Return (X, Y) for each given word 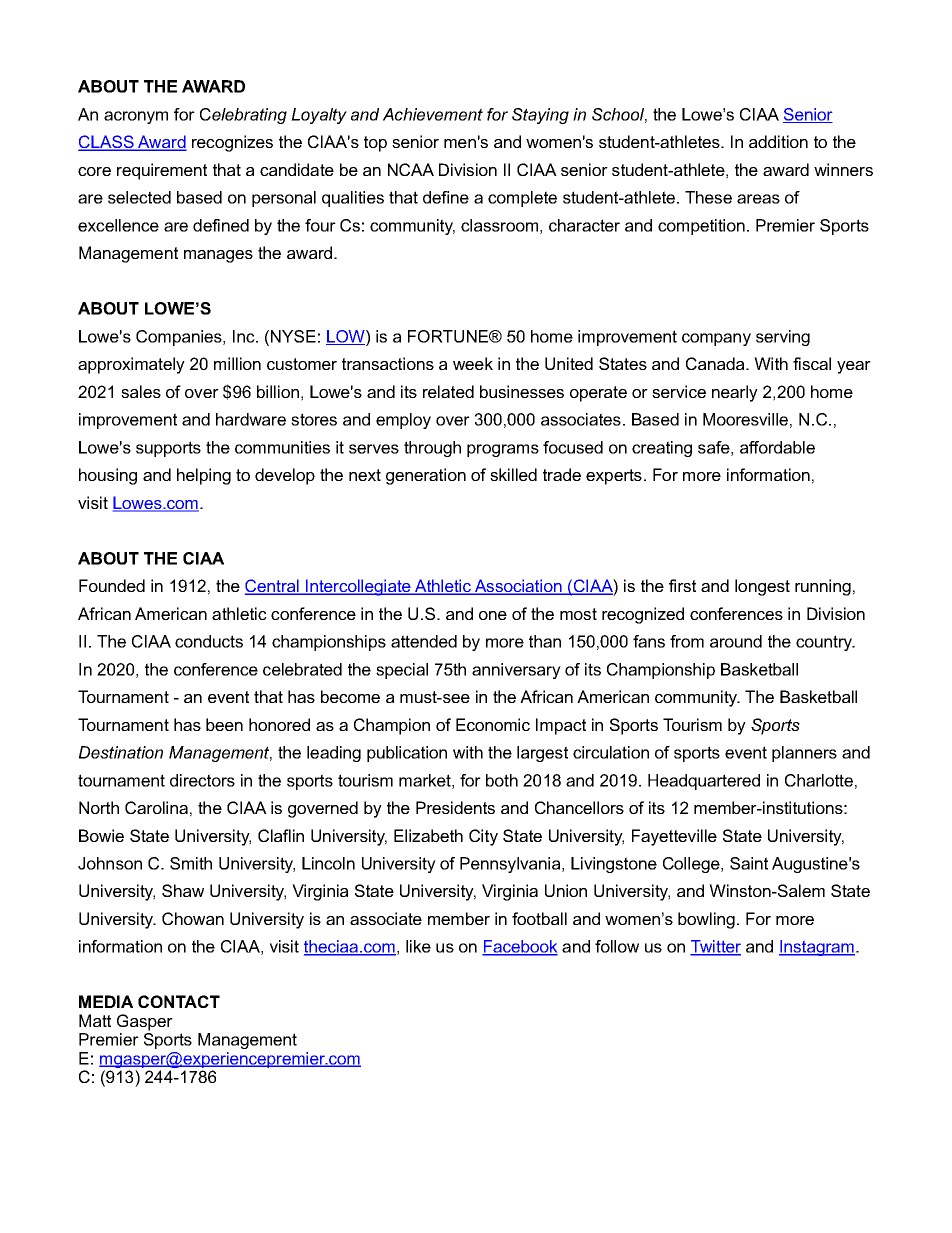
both (502, 780)
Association (518, 587)
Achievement (433, 114)
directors (202, 780)
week (473, 363)
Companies (180, 338)
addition (778, 141)
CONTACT (179, 1001)
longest (762, 587)
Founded (112, 585)
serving (783, 338)
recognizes (232, 143)
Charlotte (819, 780)
